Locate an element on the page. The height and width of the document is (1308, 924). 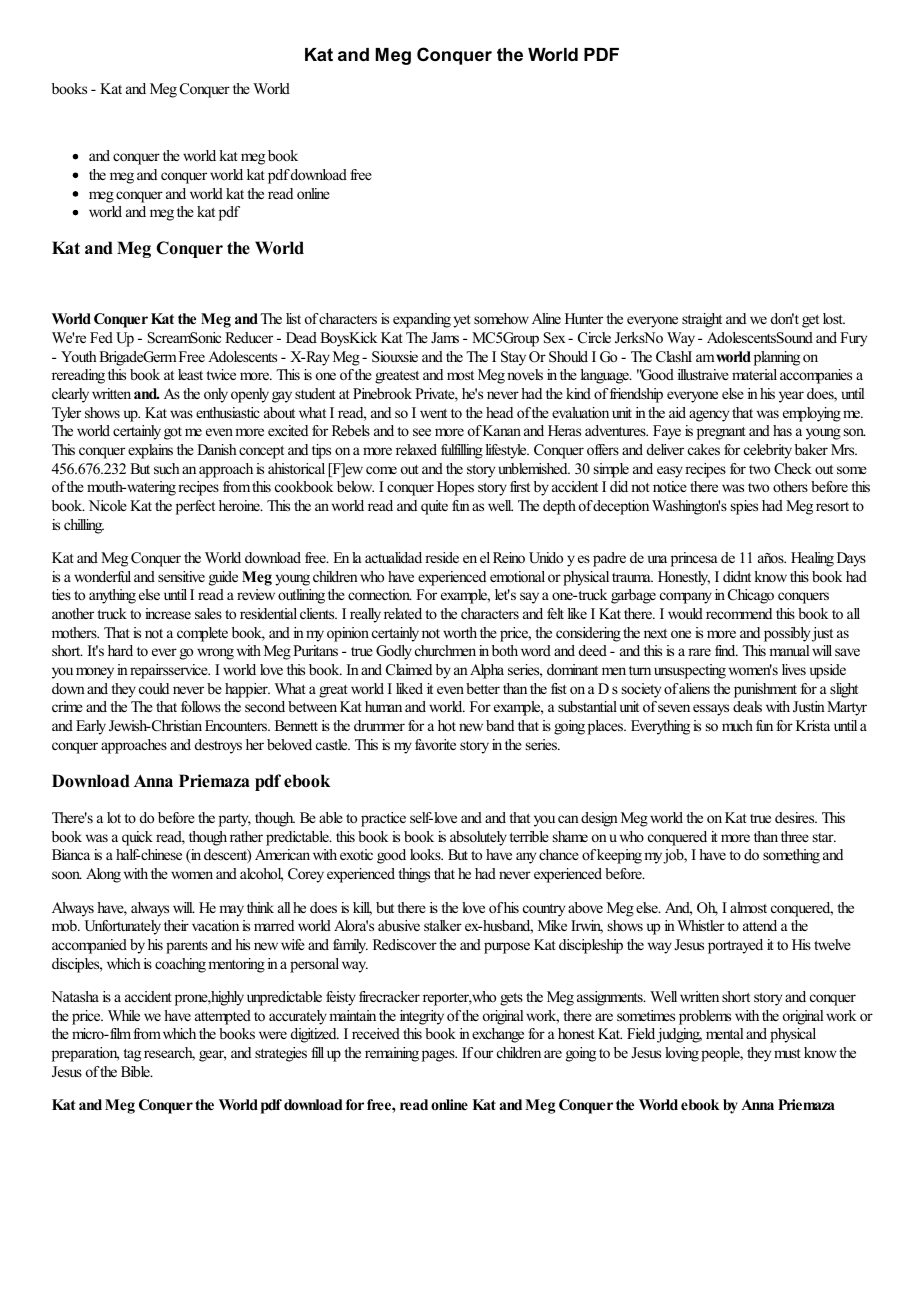
planning is located at coordinates (777, 358).
